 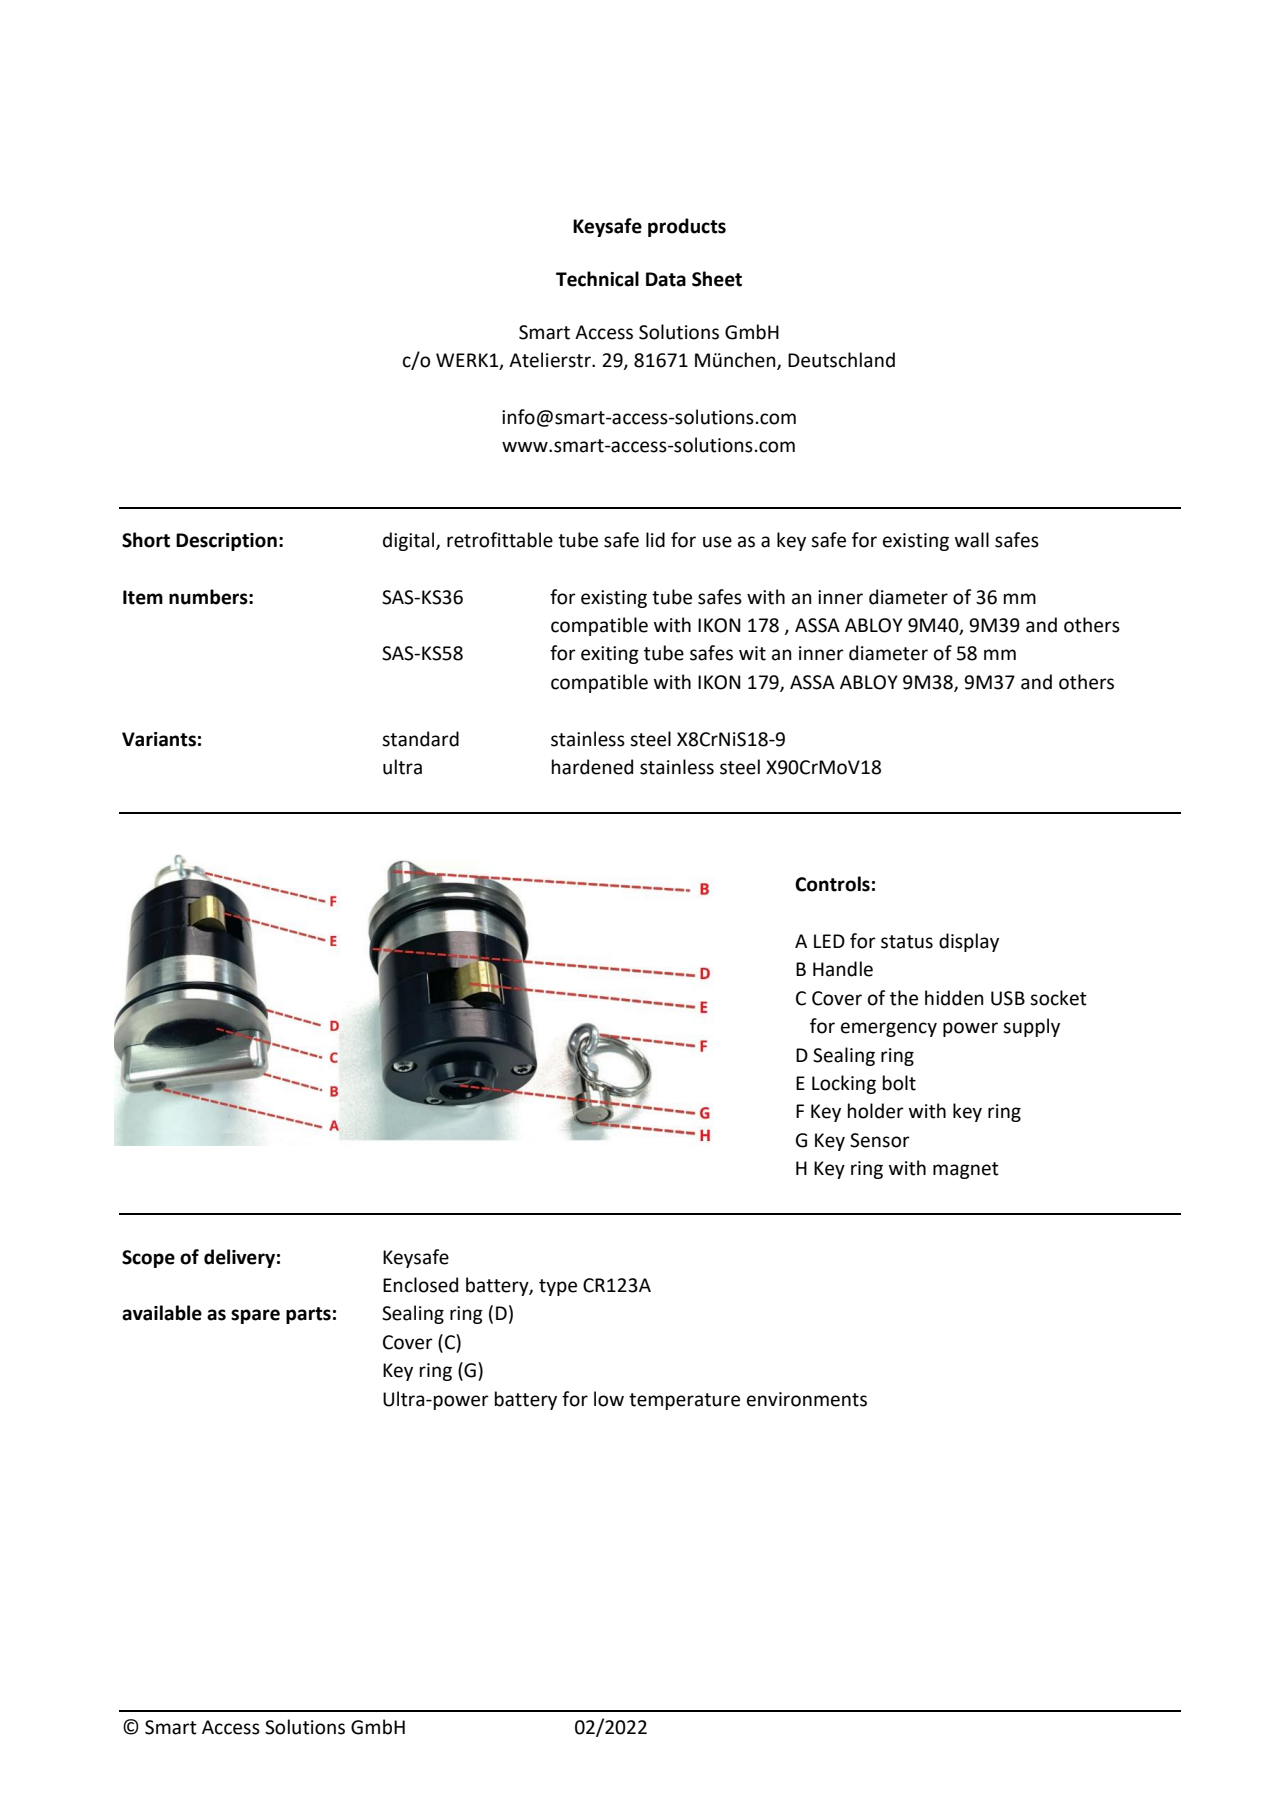 I want to click on Scope, so click(x=148, y=1259).
